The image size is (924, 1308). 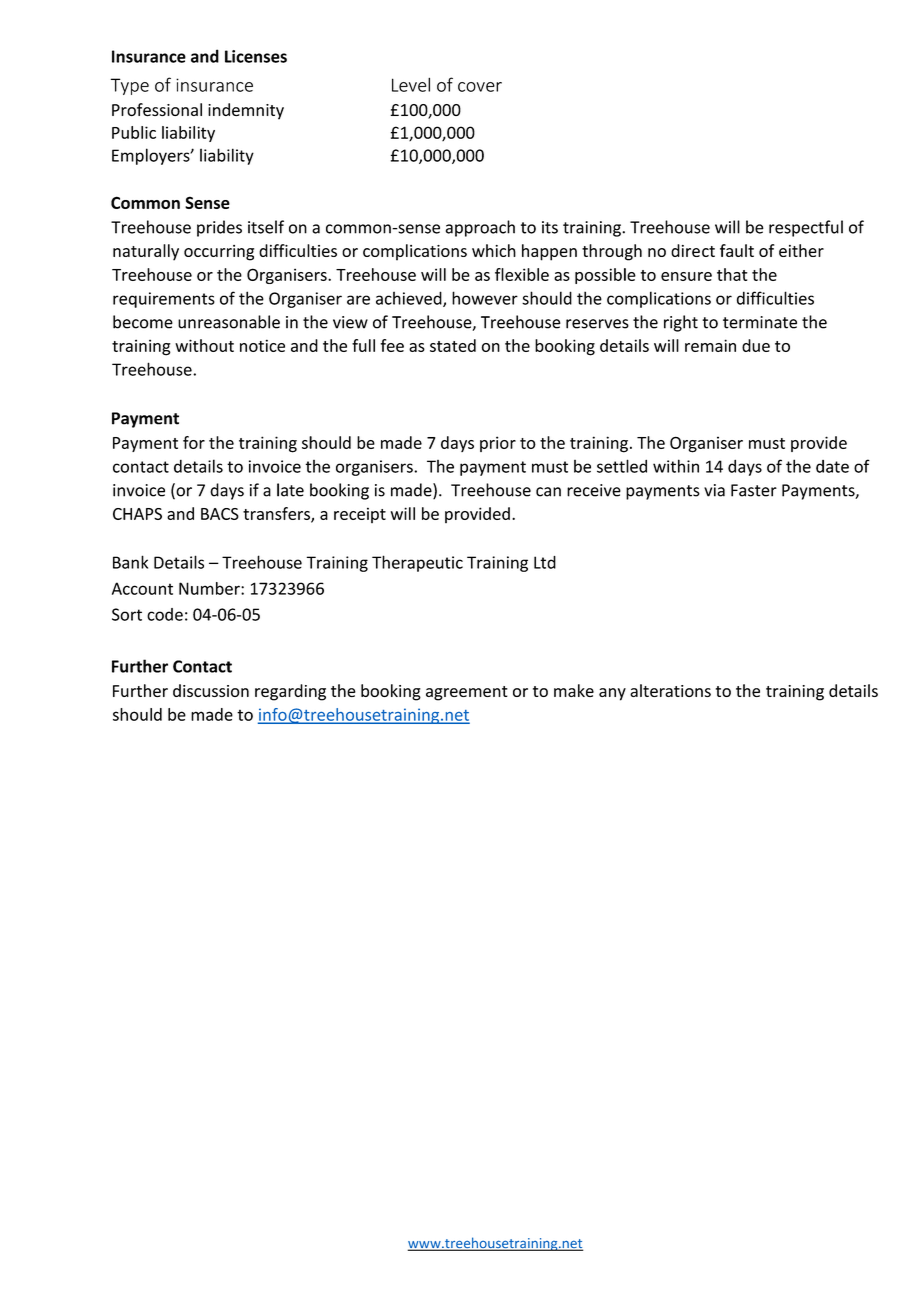 I want to click on for, so click(x=194, y=442).
